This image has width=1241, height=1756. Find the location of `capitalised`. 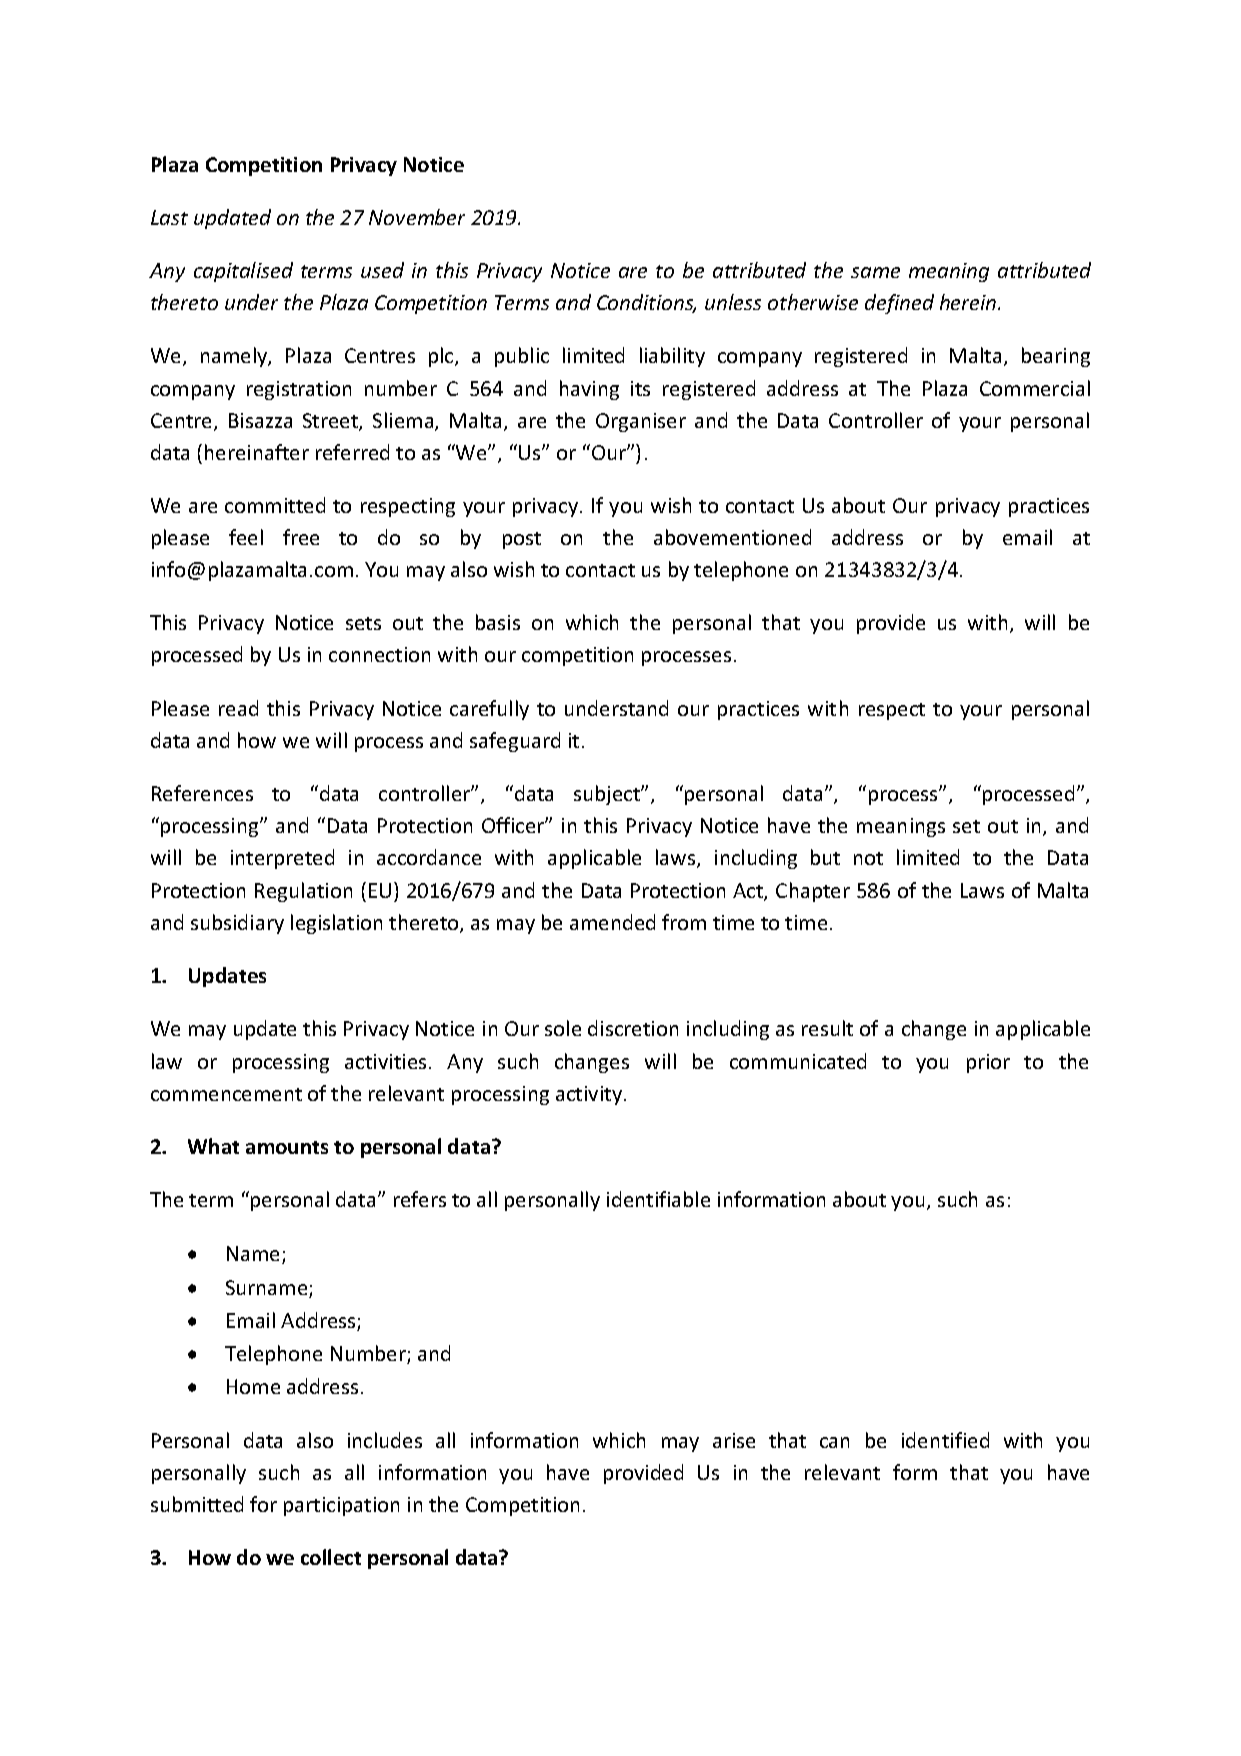

capitalised is located at coordinates (243, 272).
